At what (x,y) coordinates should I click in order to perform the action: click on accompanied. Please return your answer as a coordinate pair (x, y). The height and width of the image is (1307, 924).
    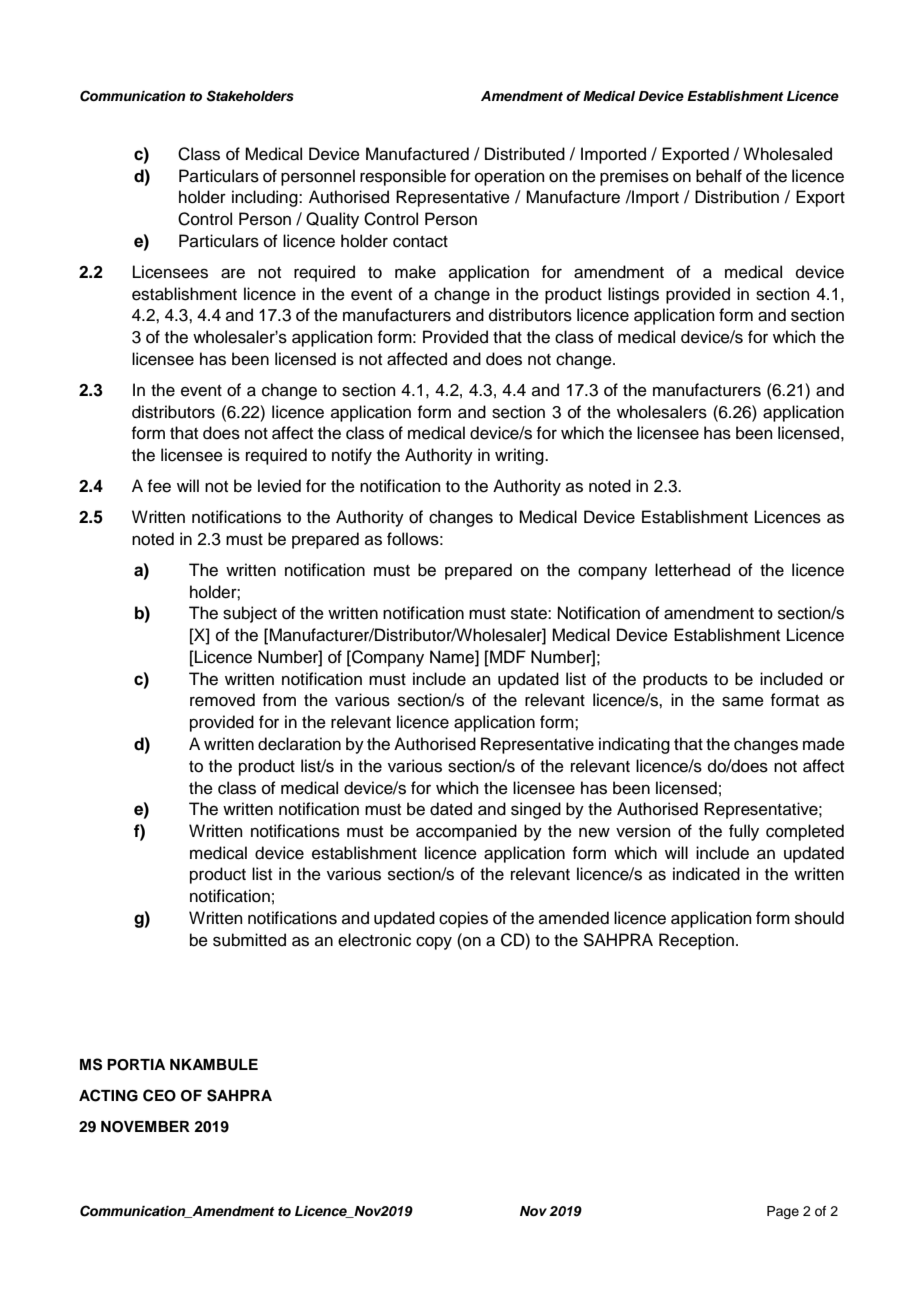
    Looking at the image, I should click on (466, 832).
